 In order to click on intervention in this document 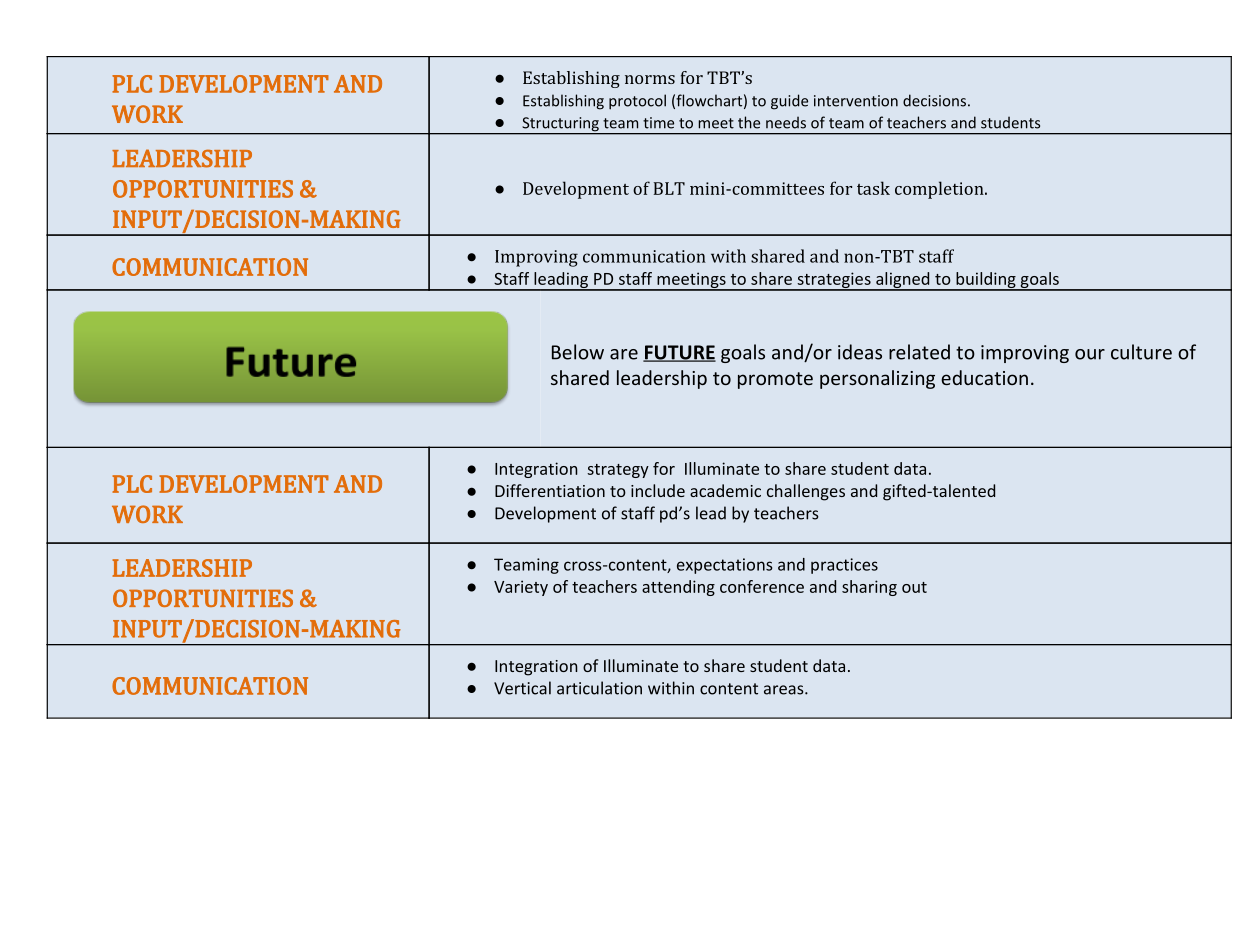, I will do `click(856, 101)`.
